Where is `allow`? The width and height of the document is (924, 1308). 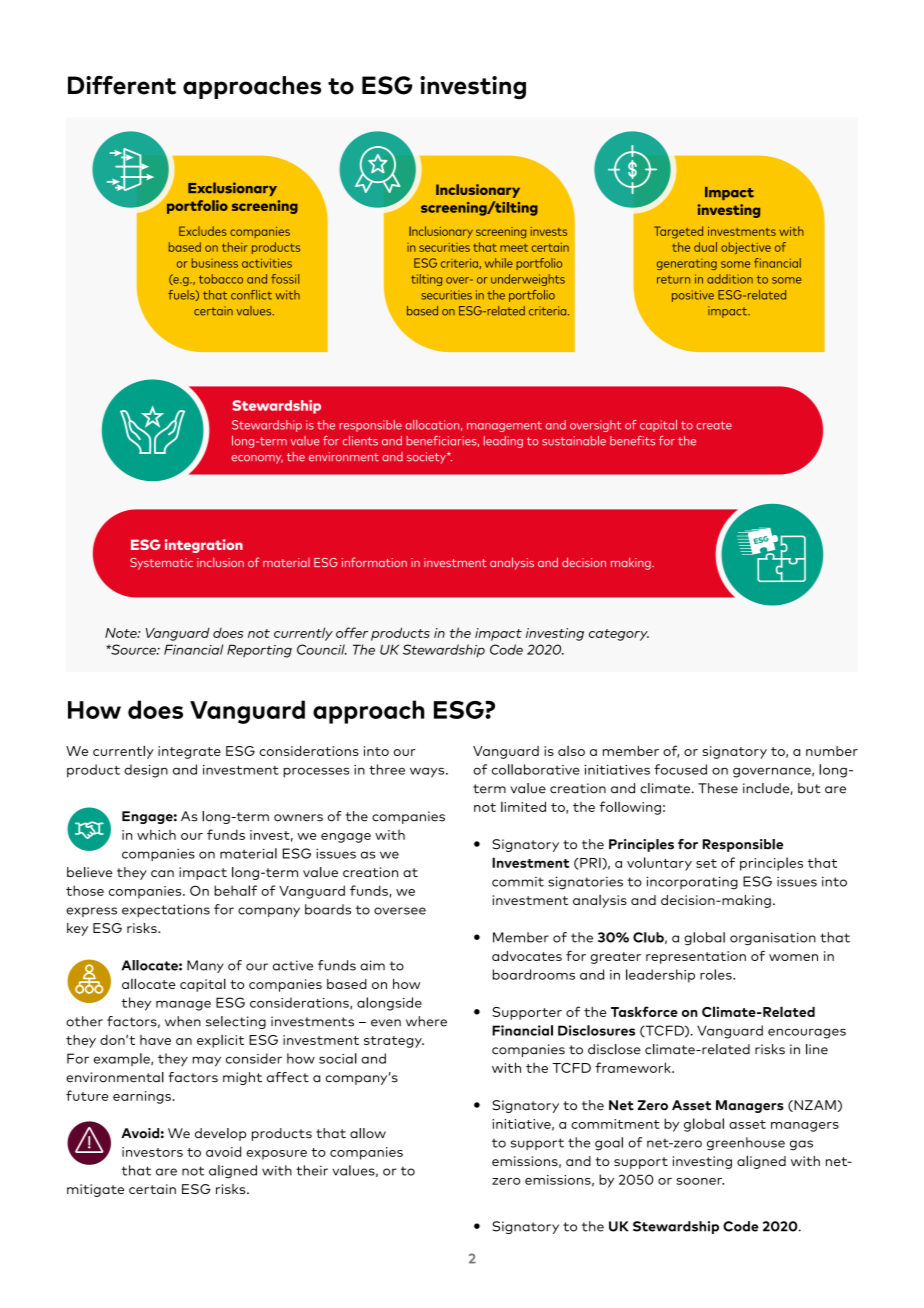 allow is located at coordinates (368, 1133).
